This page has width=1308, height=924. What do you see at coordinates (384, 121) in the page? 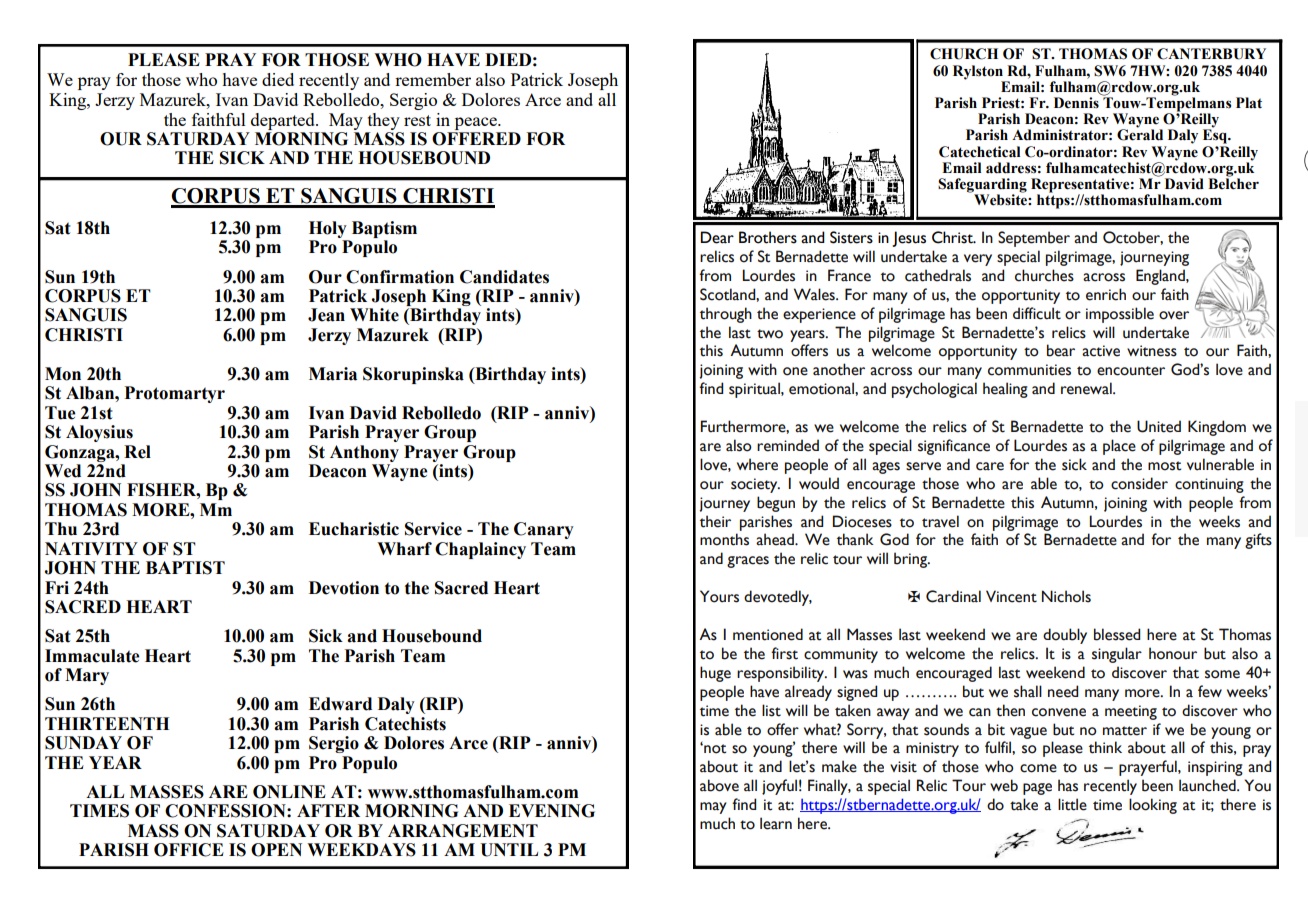
I see `they` at bounding box center [384, 121].
